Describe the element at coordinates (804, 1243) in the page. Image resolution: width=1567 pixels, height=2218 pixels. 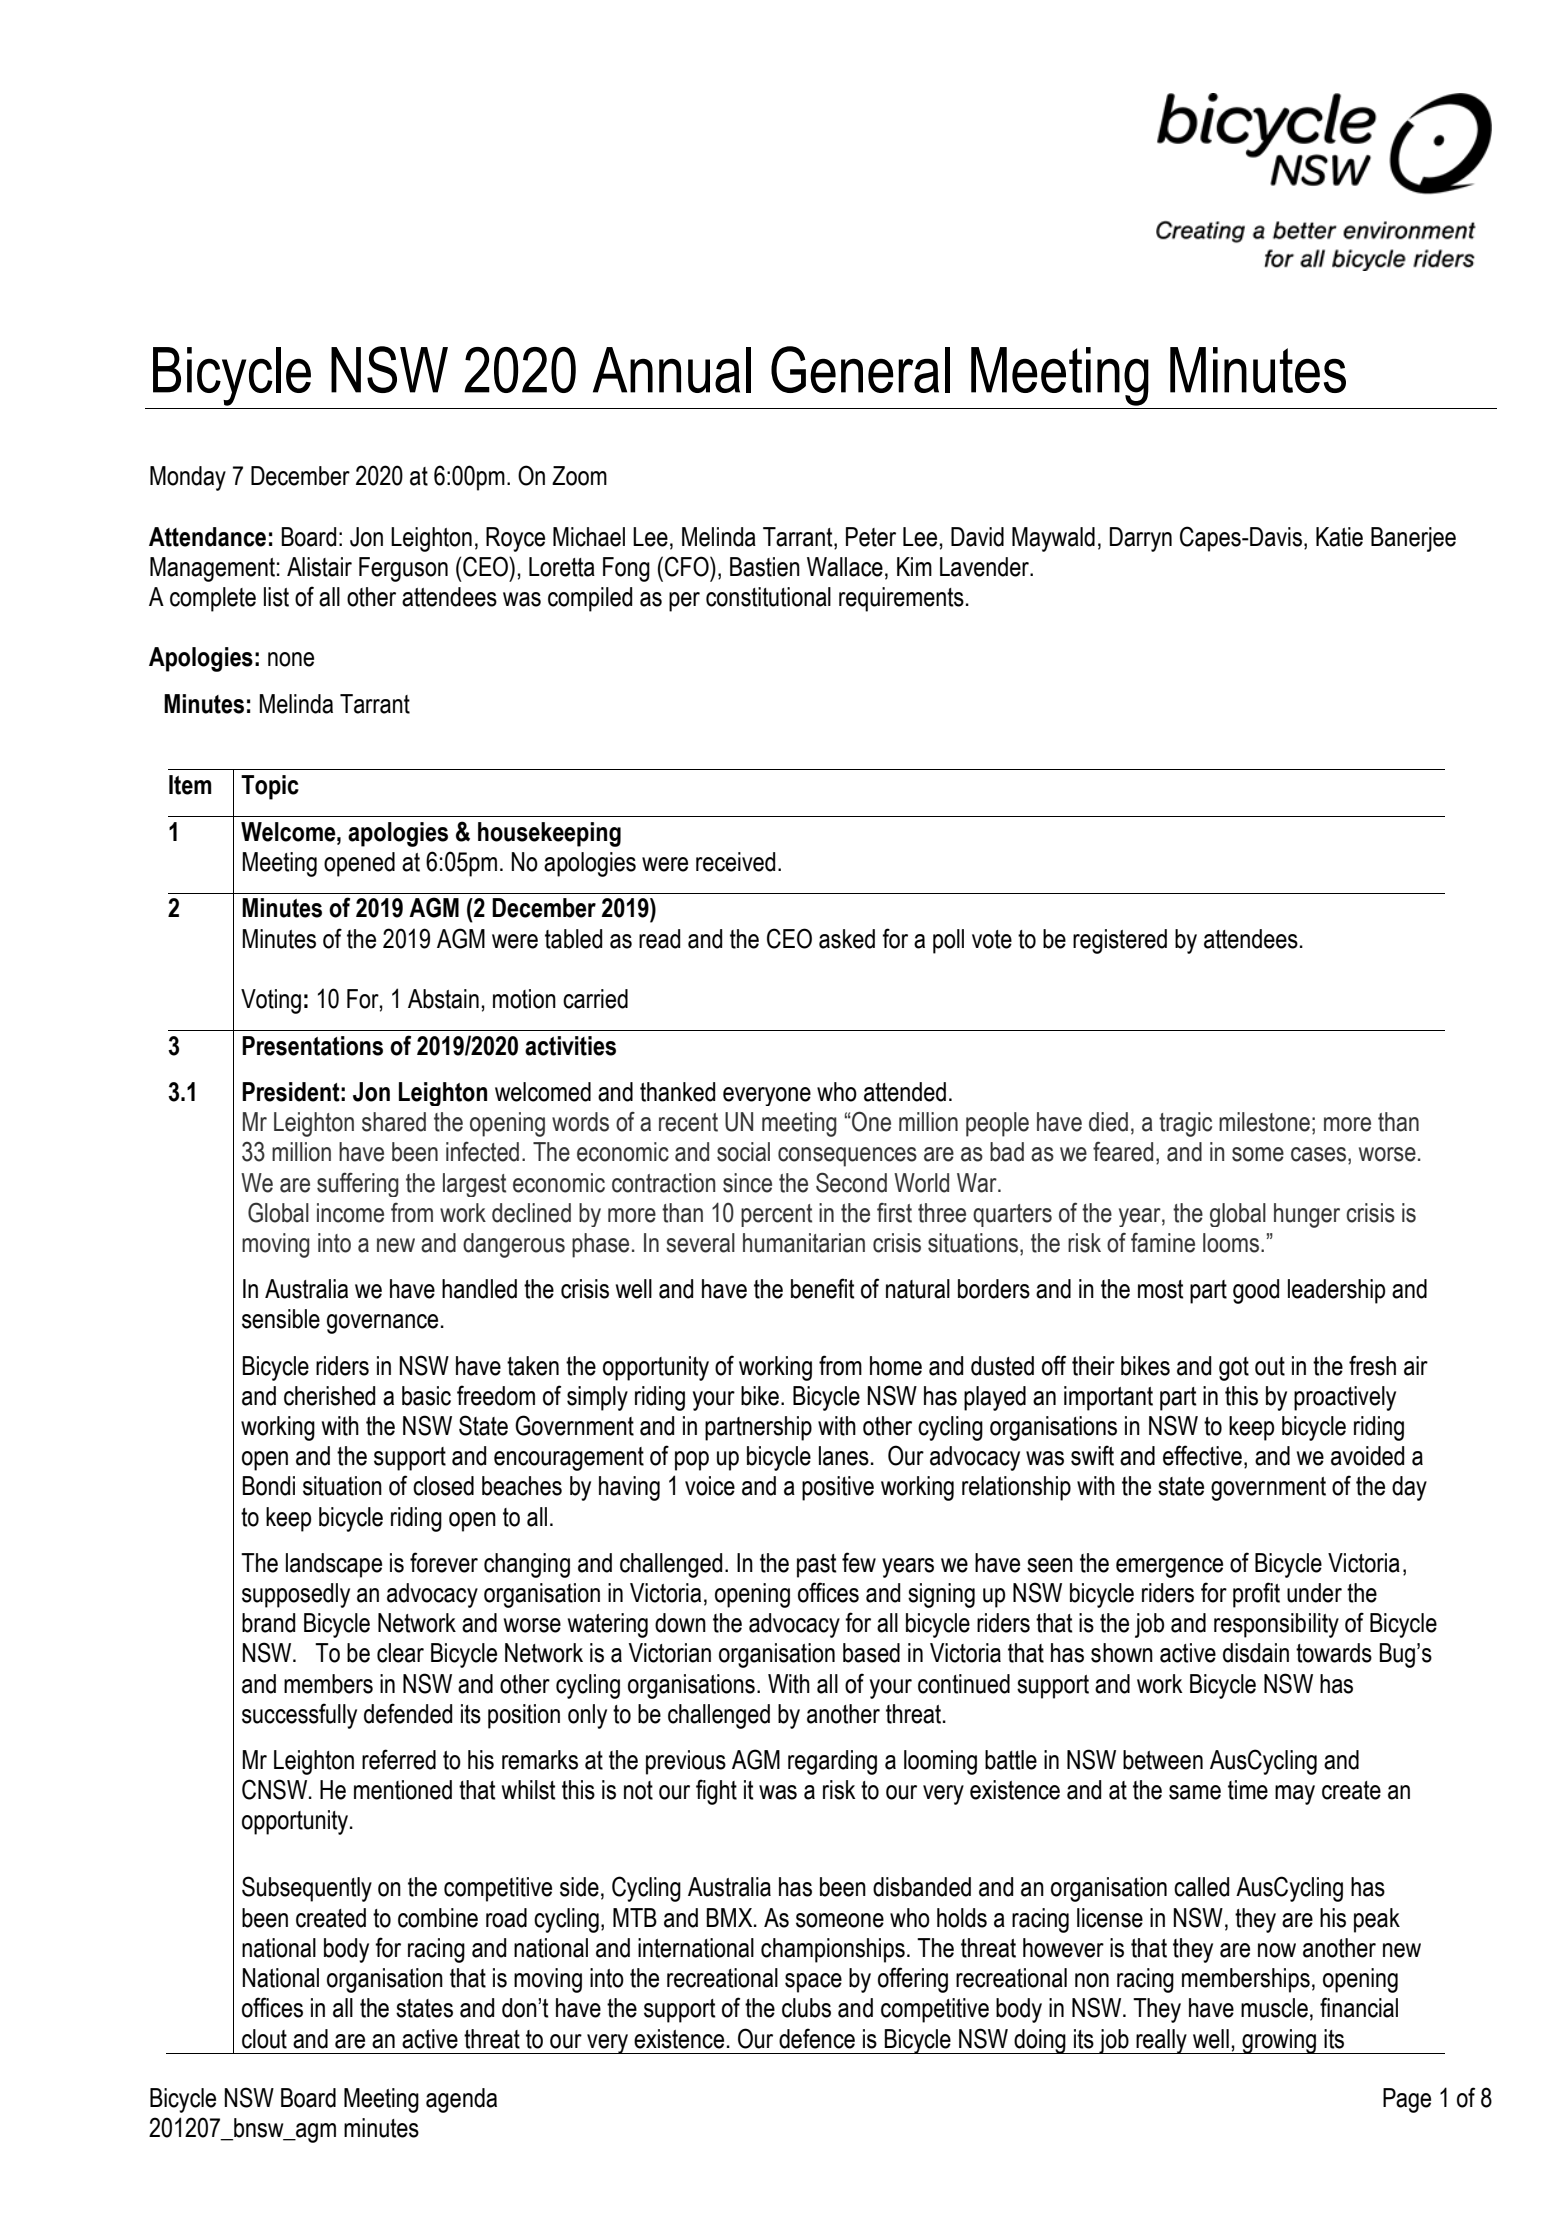
I see `humanitarian` at that location.
